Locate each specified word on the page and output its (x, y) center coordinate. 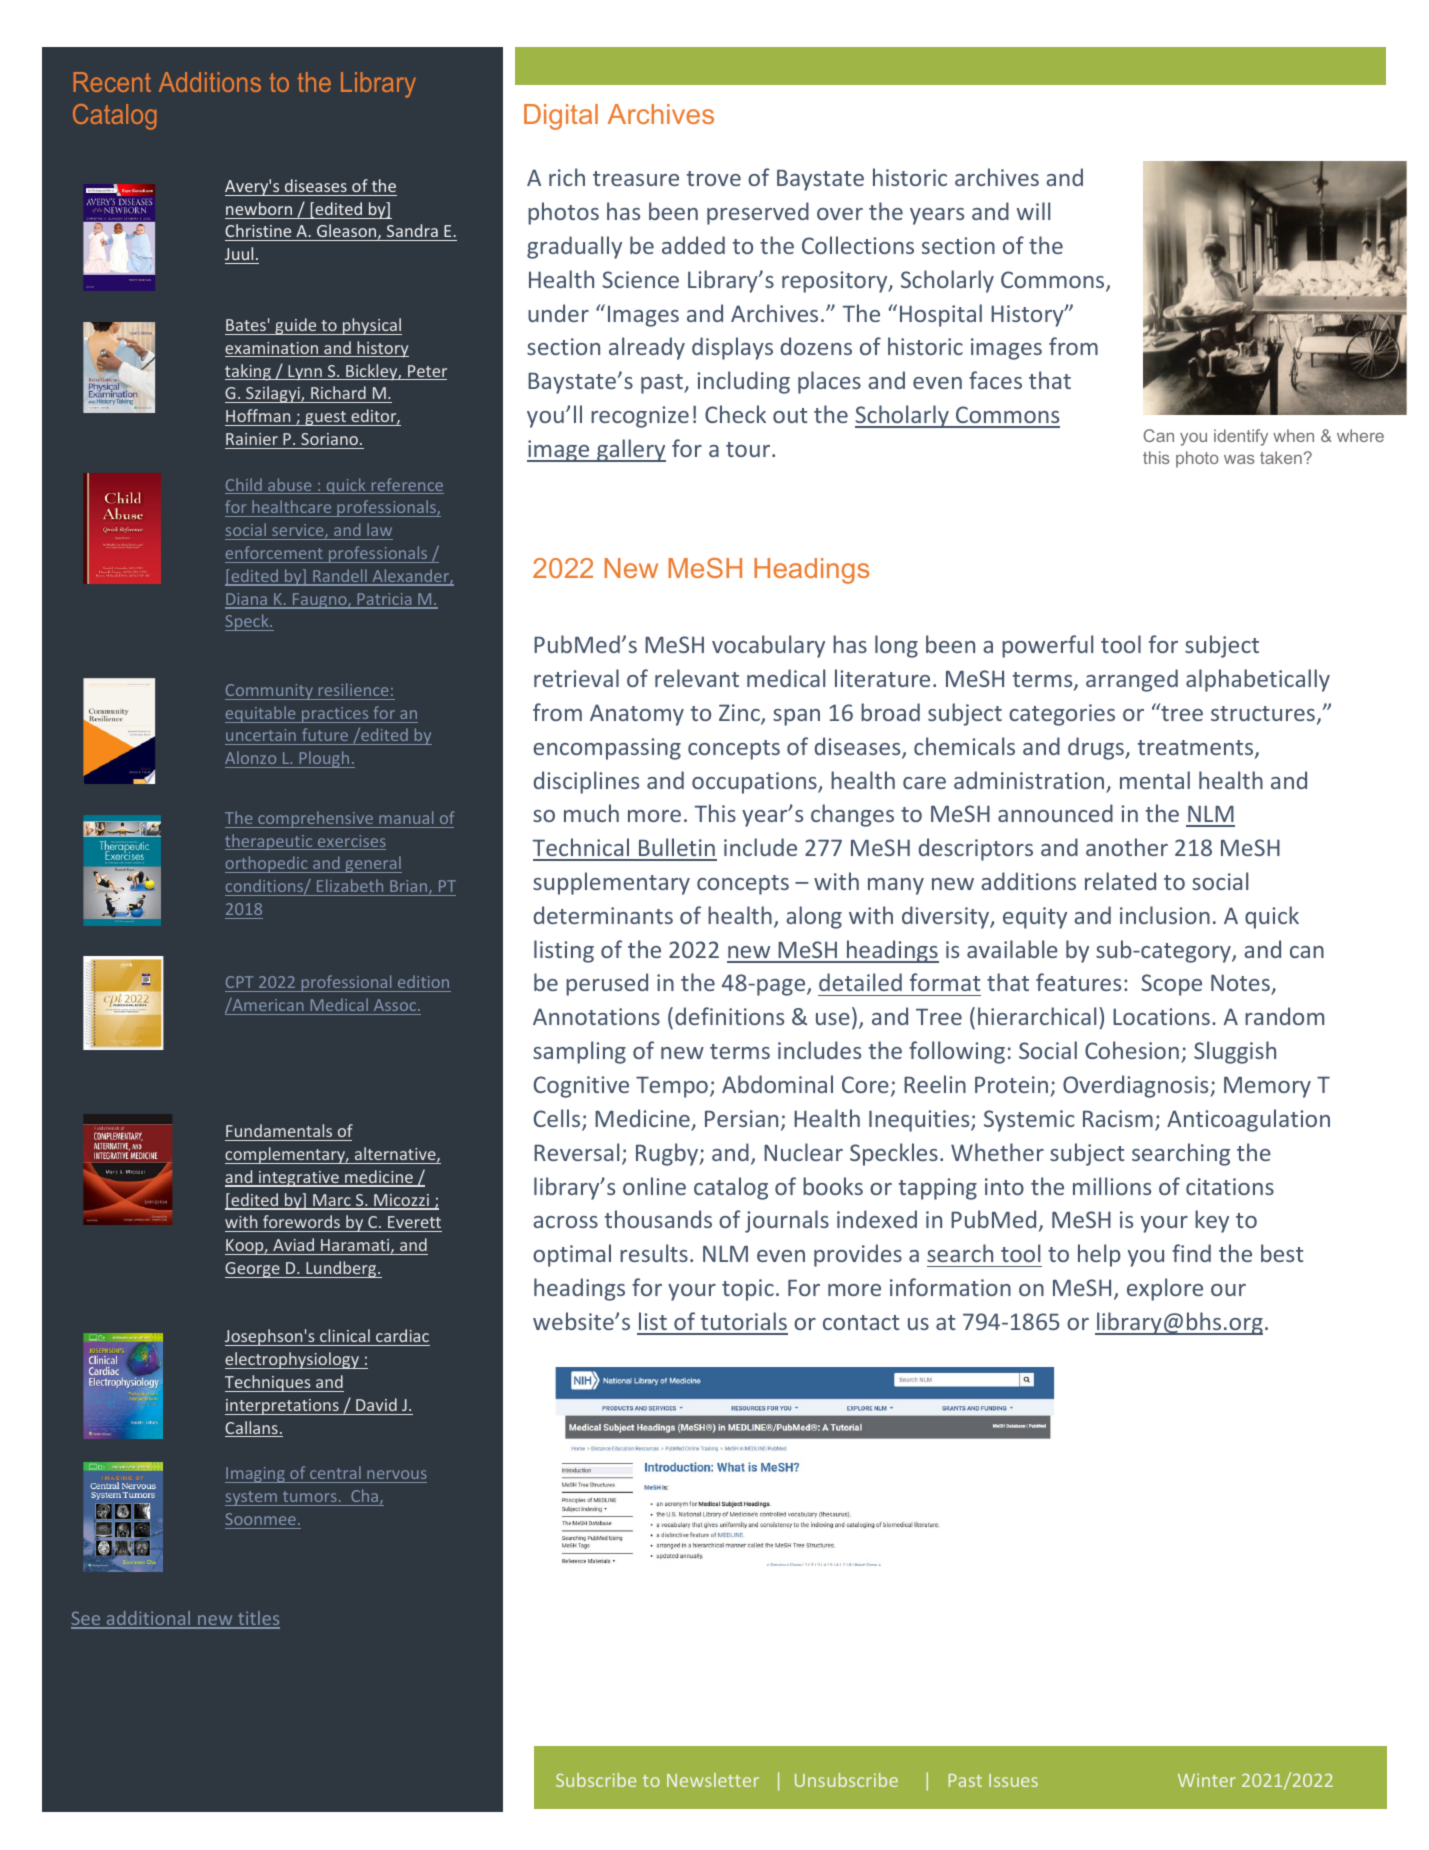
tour (749, 449)
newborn (259, 208)
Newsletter (713, 1780)
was (1239, 459)
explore (1165, 1289)
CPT (240, 984)
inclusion (1165, 915)
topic (748, 1290)
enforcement (274, 552)
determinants (603, 915)
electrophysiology (293, 1360)
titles (258, 1619)
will (1033, 211)
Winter (1207, 1780)
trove (714, 178)
